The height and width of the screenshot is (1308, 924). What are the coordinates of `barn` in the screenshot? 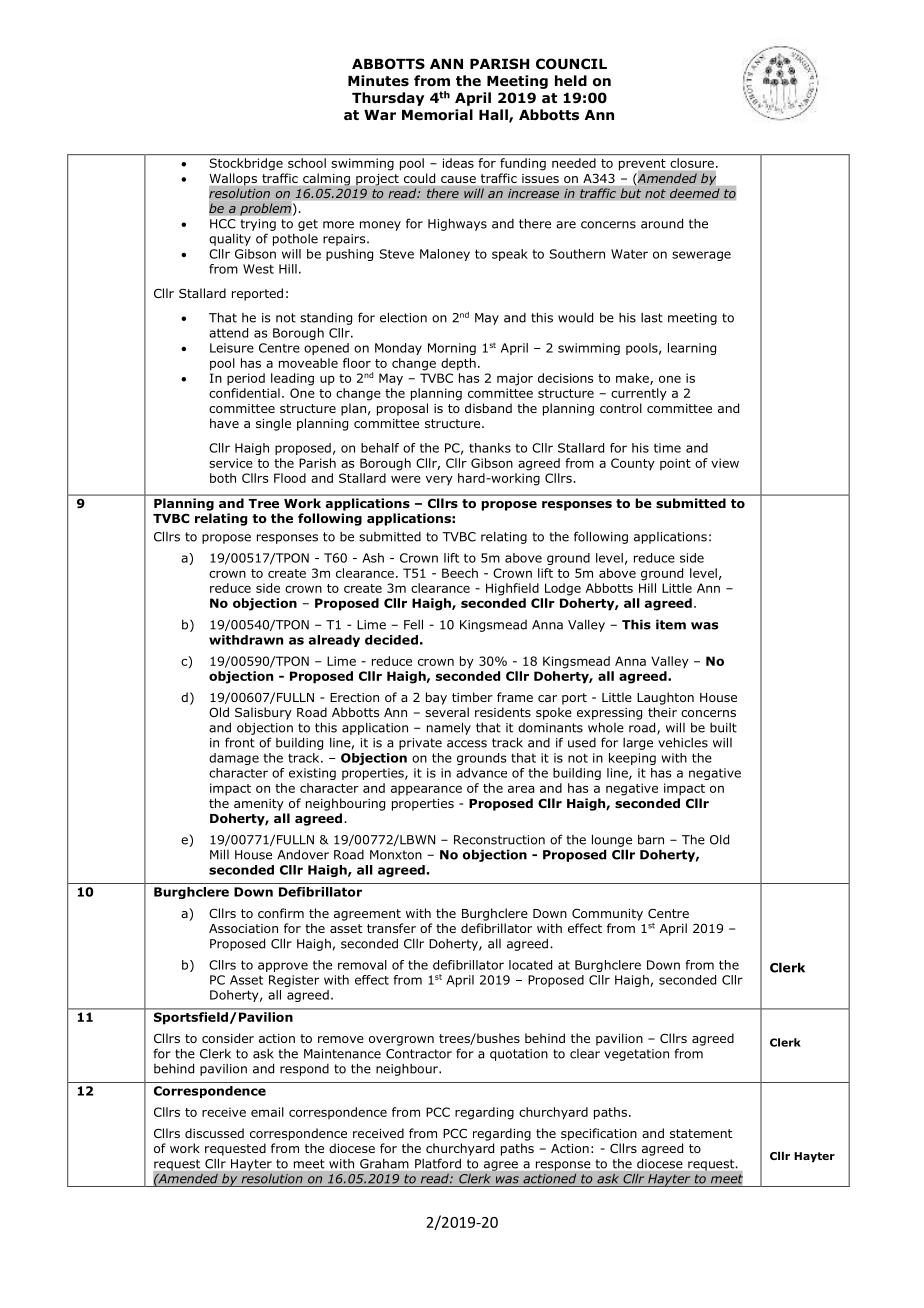 It's located at (651, 839).
